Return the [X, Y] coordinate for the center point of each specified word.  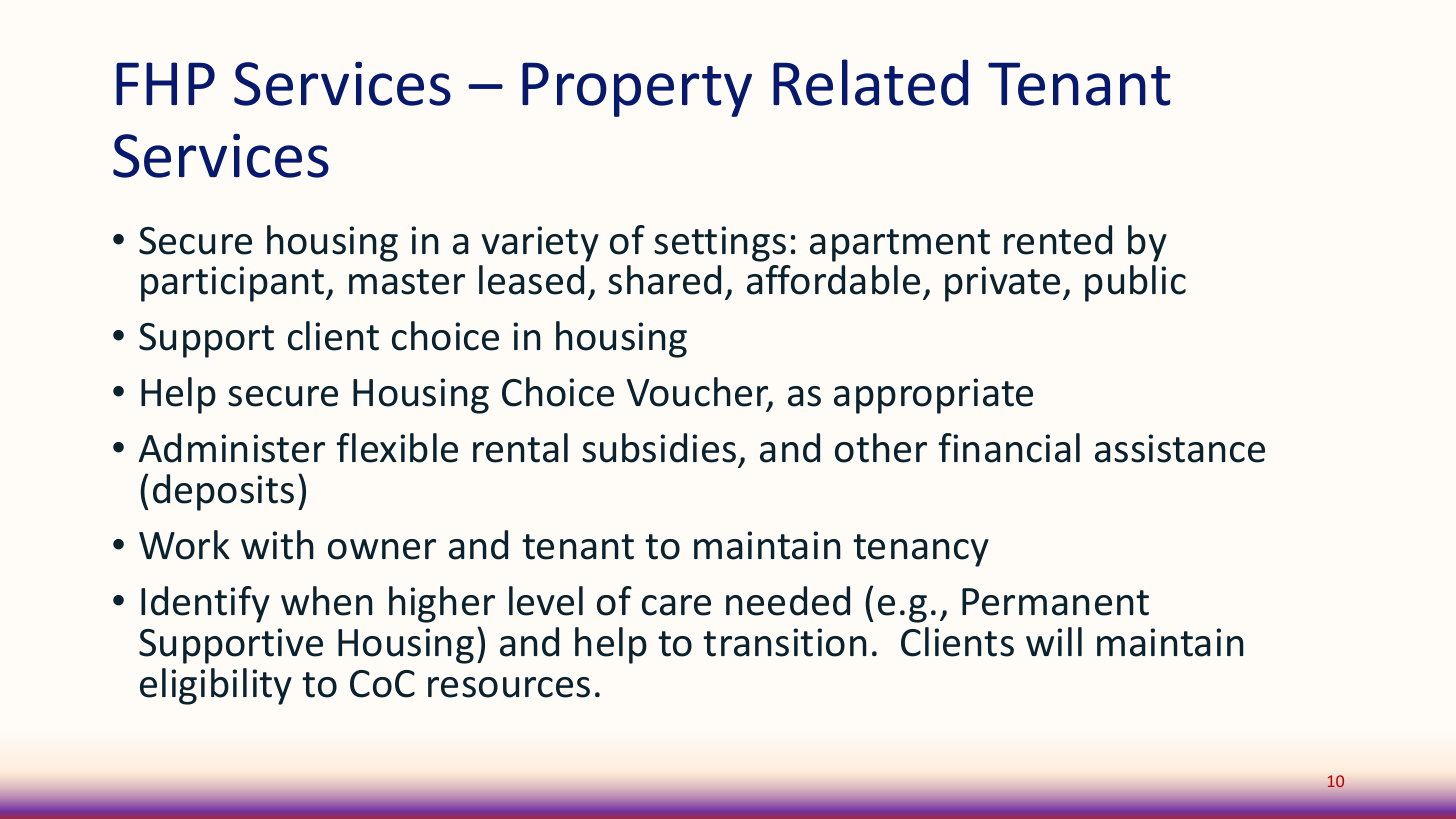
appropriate [933, 396]
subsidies [659, 448]
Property [637, 90]
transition [785, 642]
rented [1058, 240]
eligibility [216, 686]
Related [870, 82]
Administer [232, 448]
